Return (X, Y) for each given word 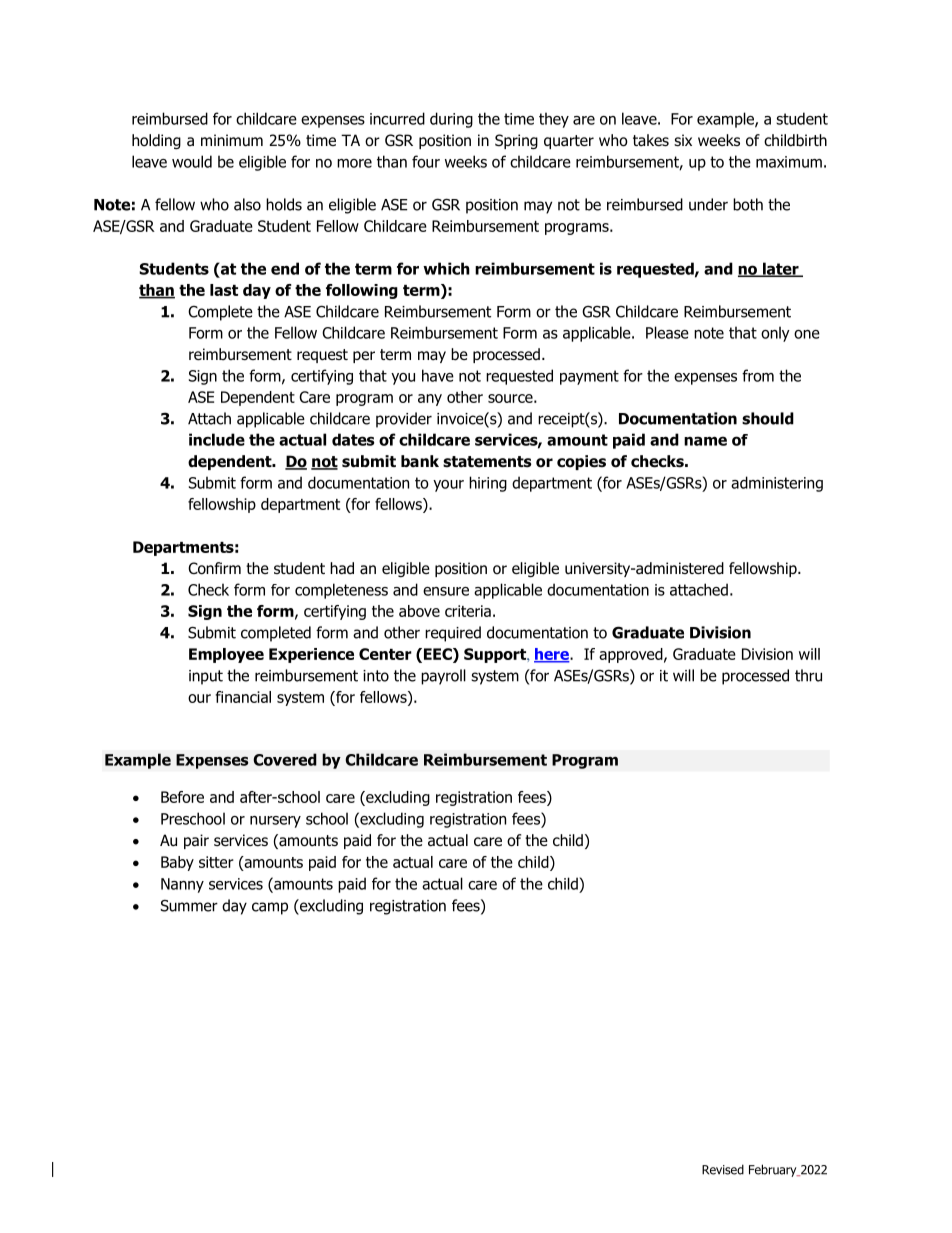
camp (270, 908)
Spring (516, 141)
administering (777, 484)
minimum (232, 140)
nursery (275, 822)
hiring (488, 484)
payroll (443, 677)
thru (808, 675)
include (217, 439)
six (683, 140)
